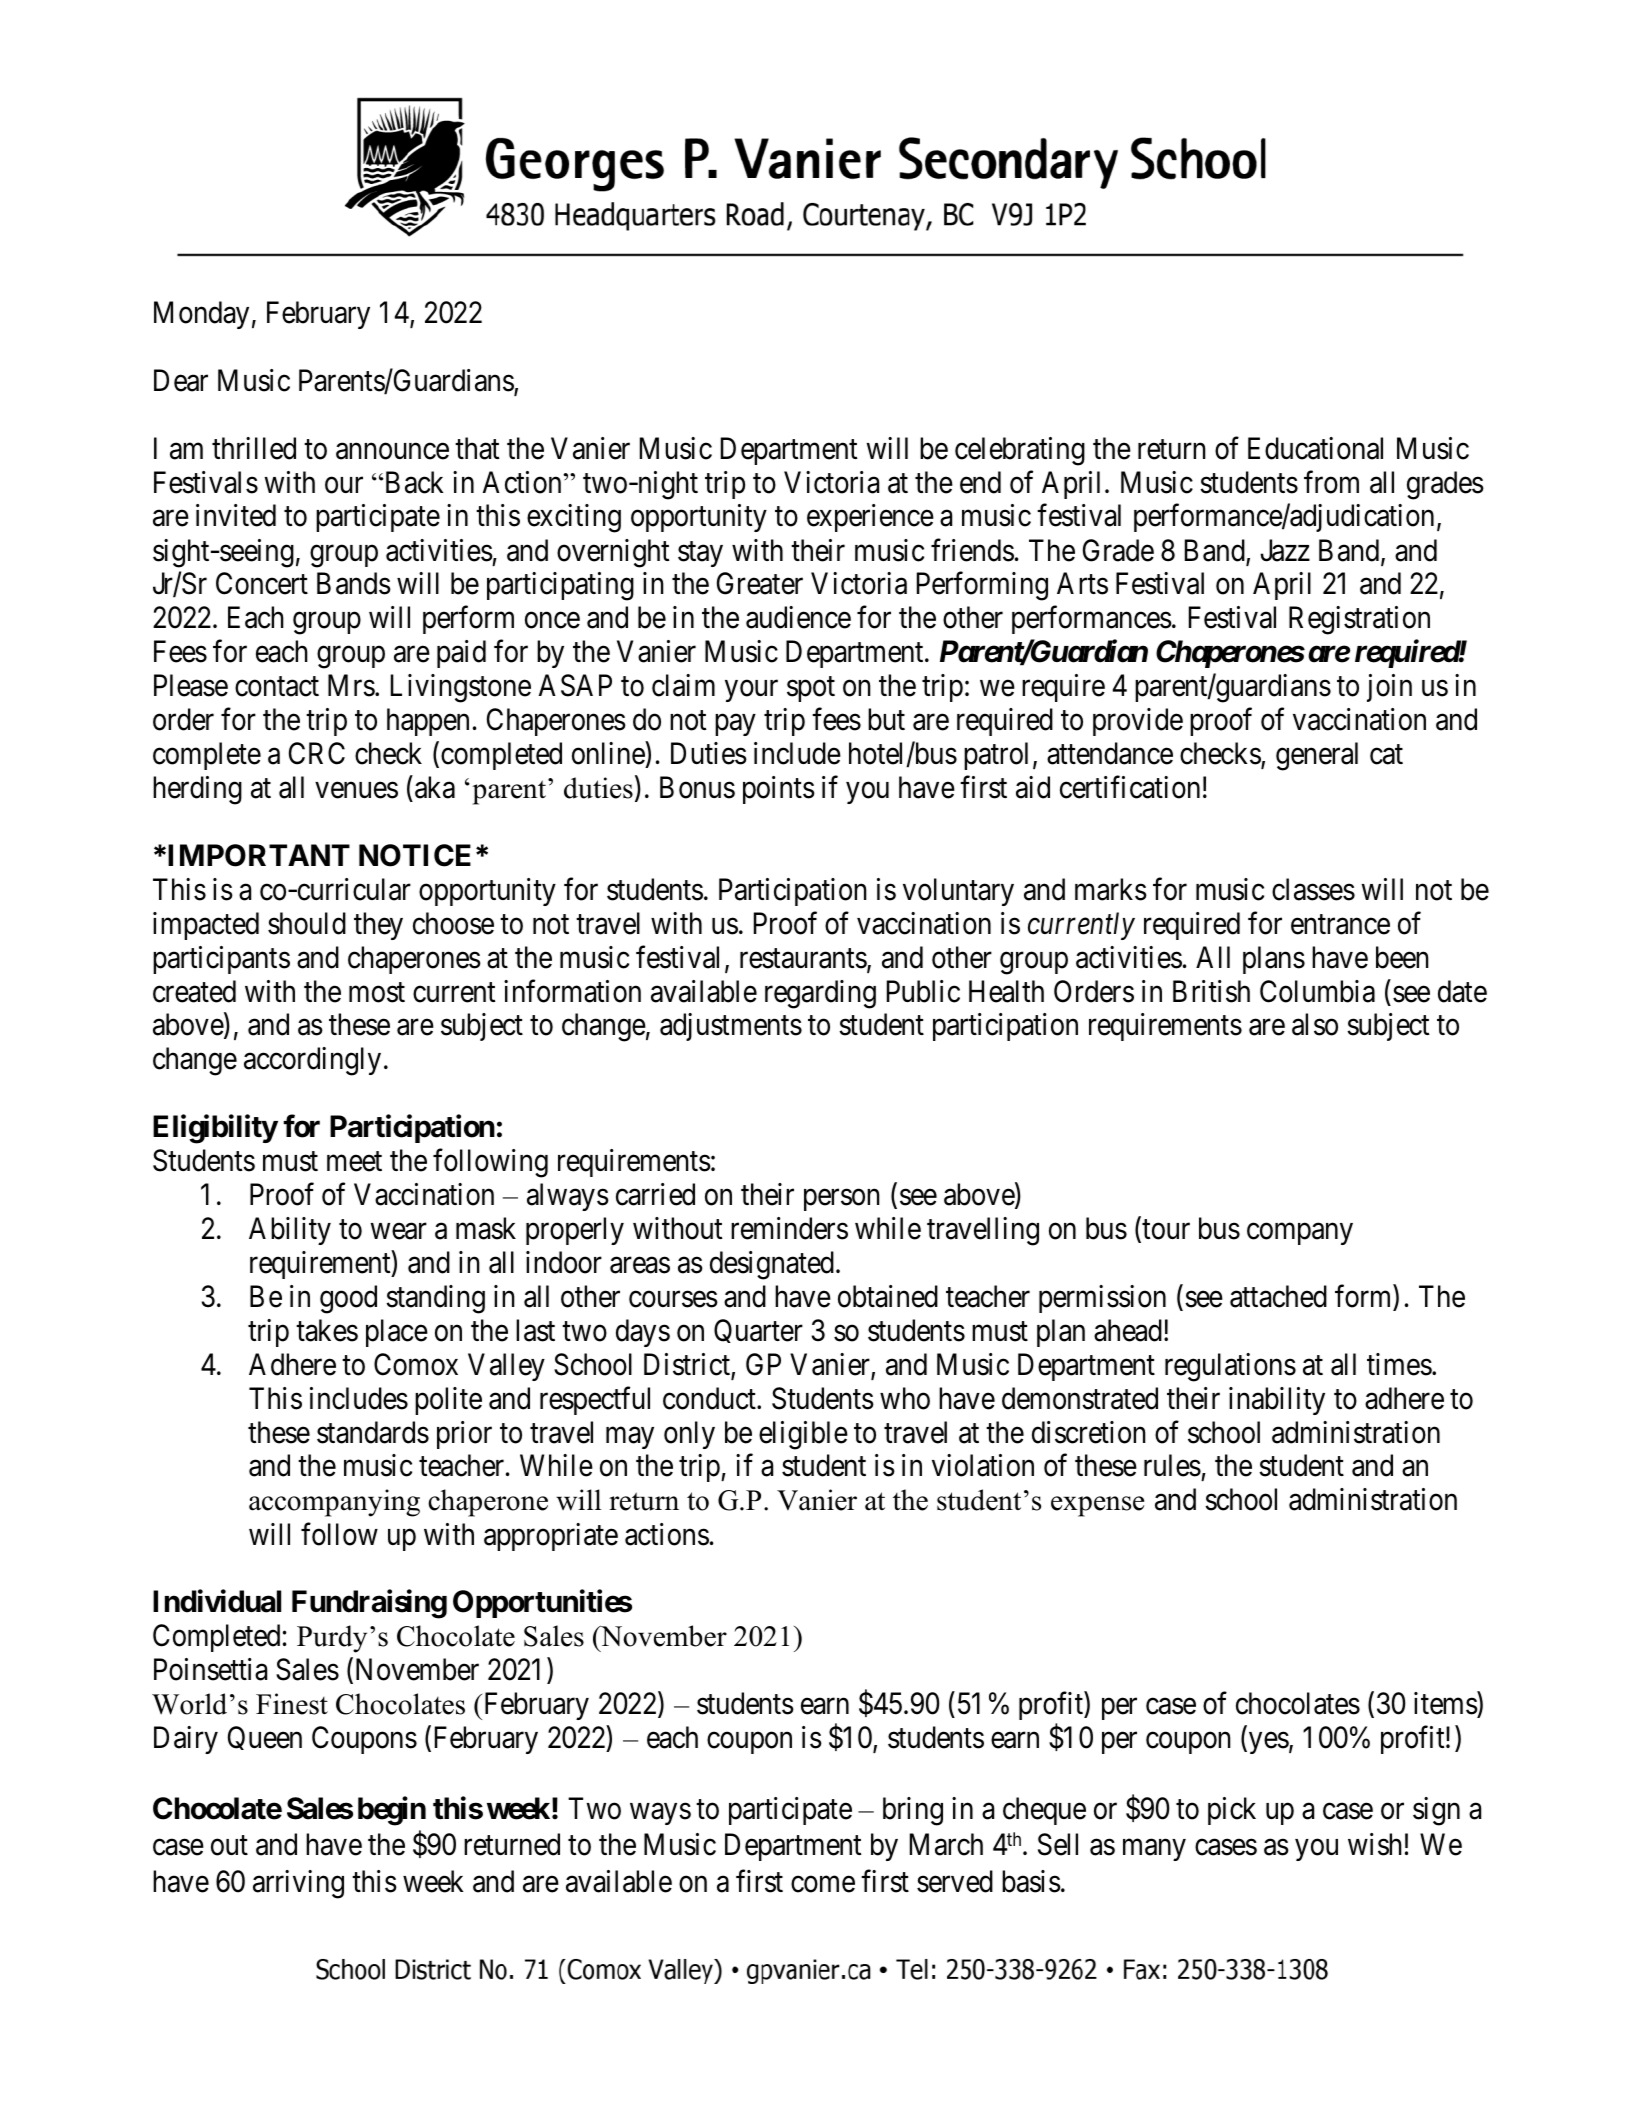  Describe the element at coordinates (1315, 448) in the screenshot. I see `Educational` at that location.
